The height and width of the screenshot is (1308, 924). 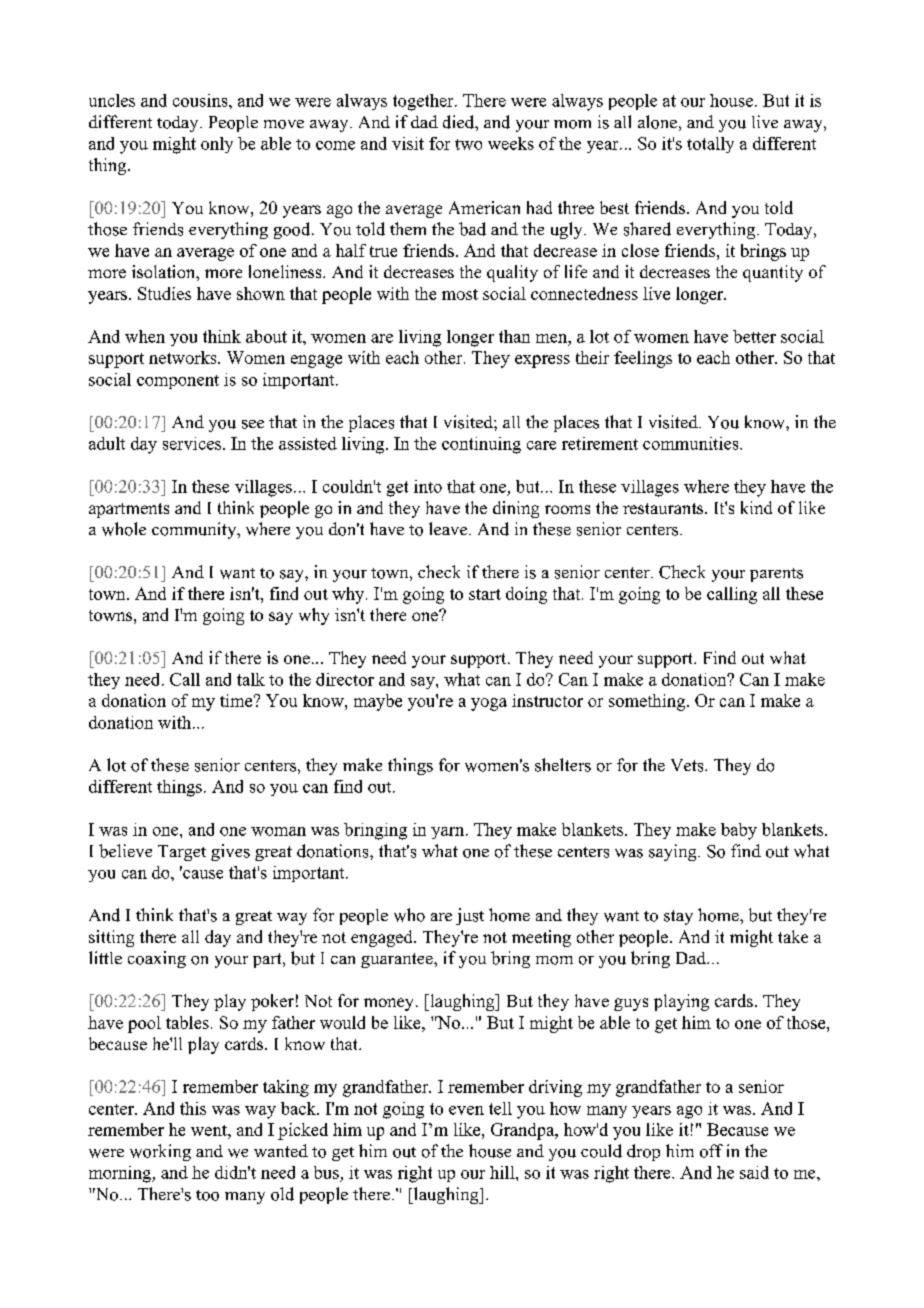 What do you see at coordinates (711, 1151) in the screenshot?
I see `off` at bounding box center [711, 1151].
